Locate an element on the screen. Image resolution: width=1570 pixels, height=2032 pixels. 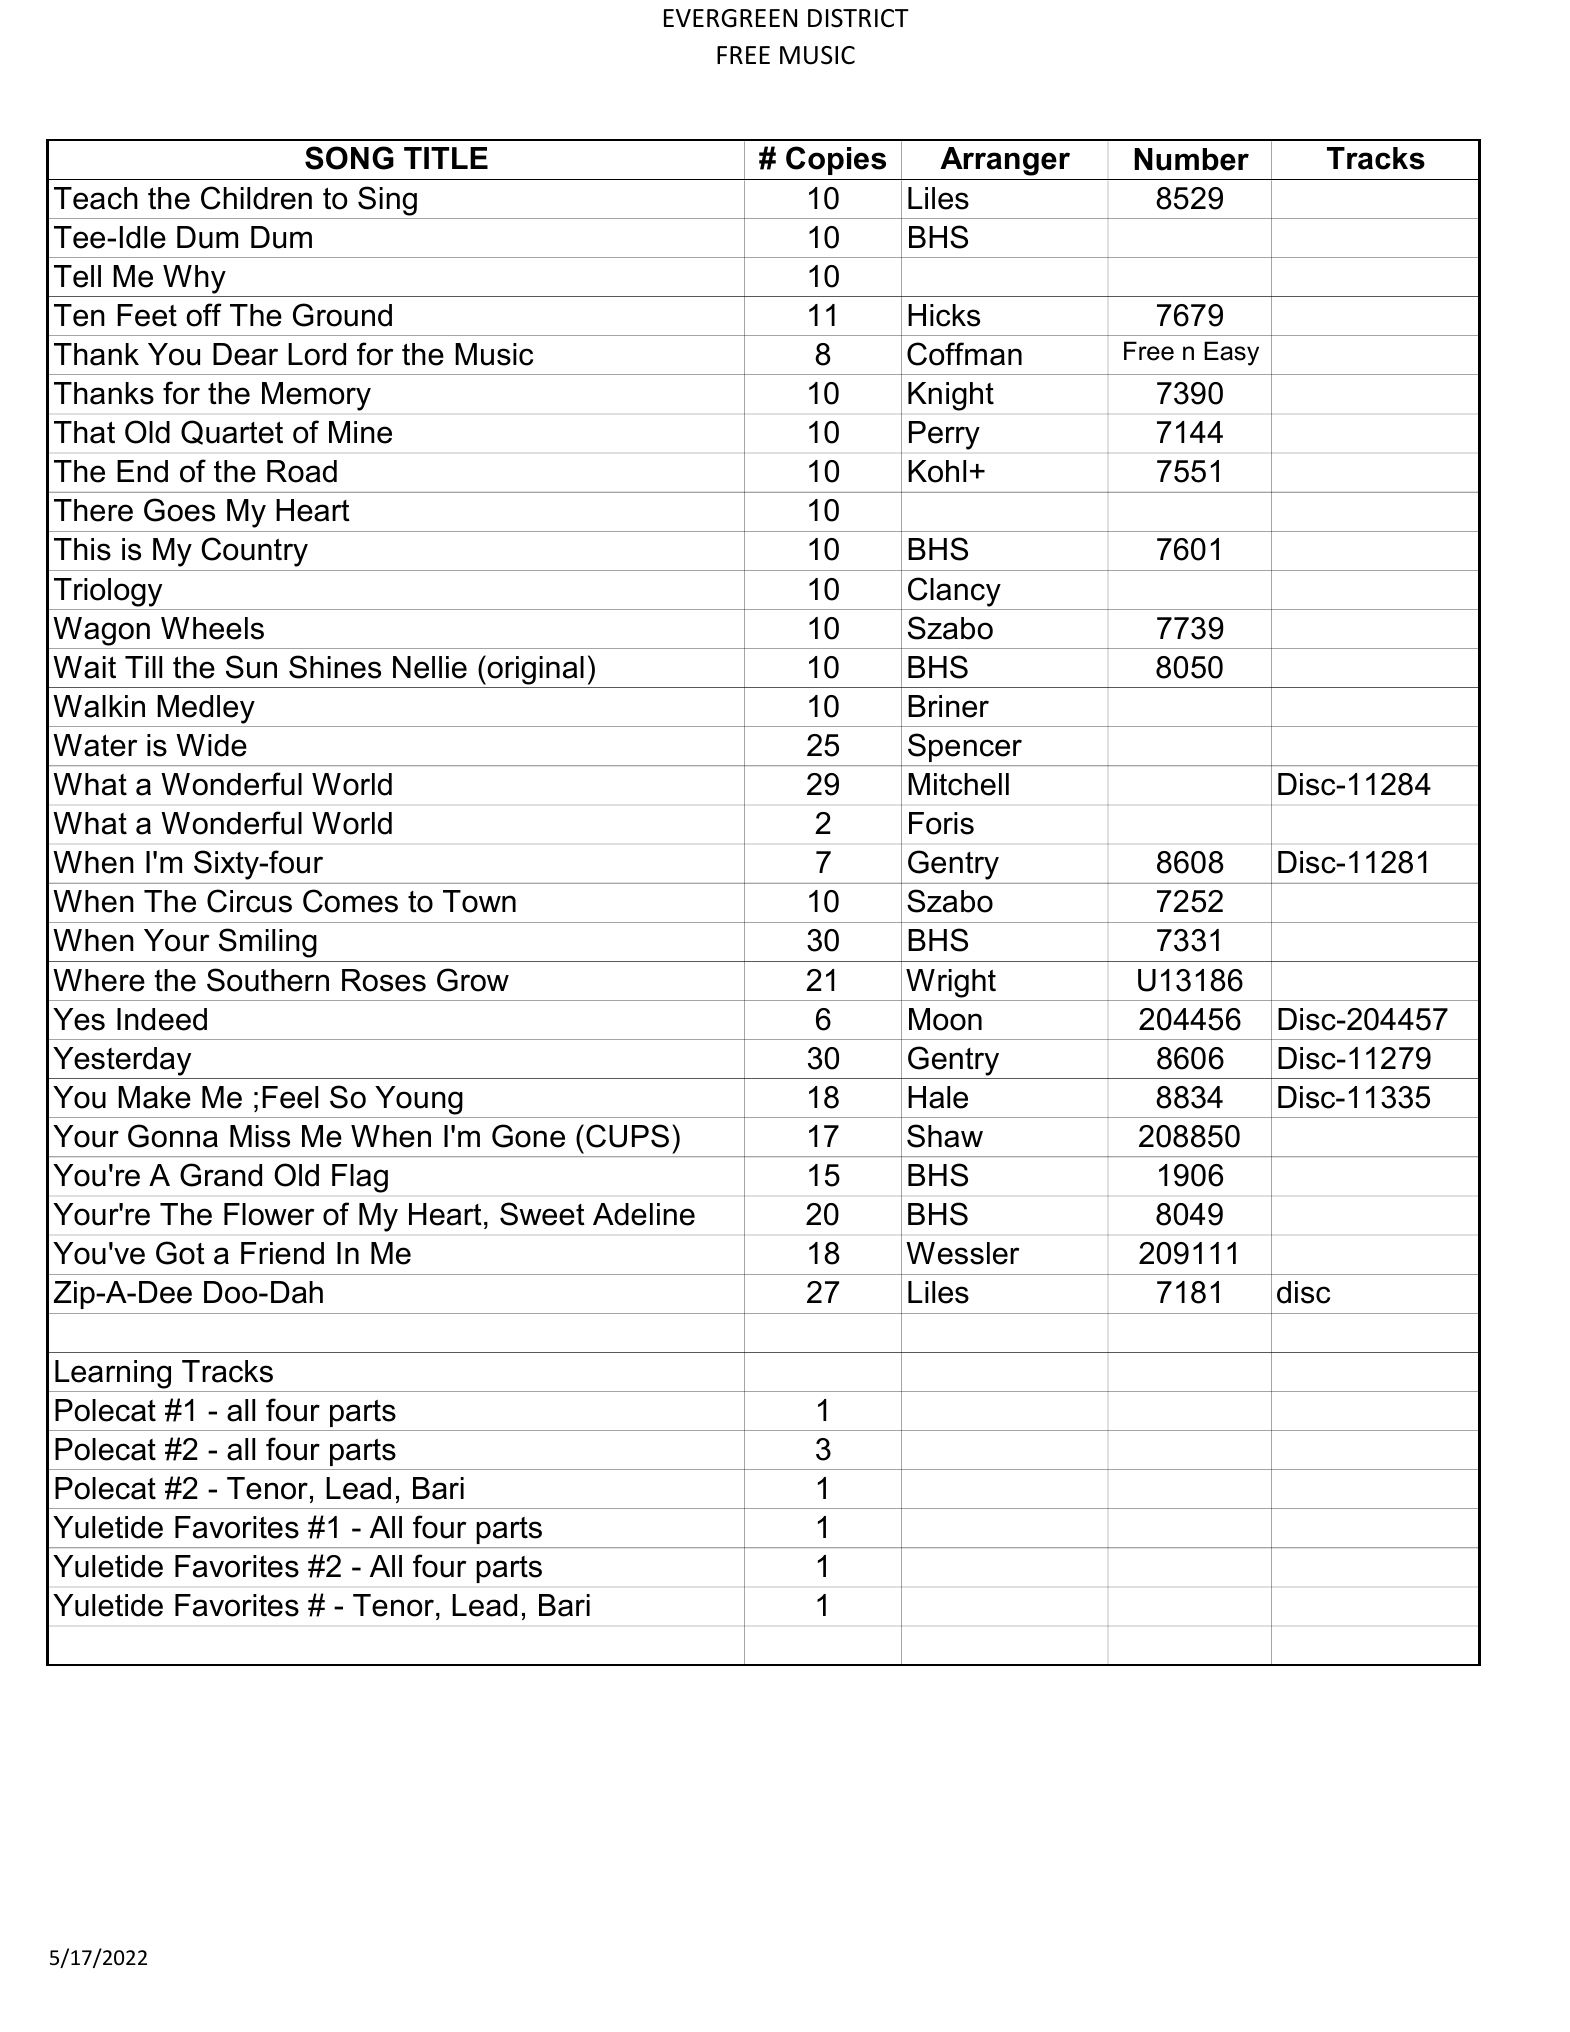
original is located at coordinates (535, 670).
